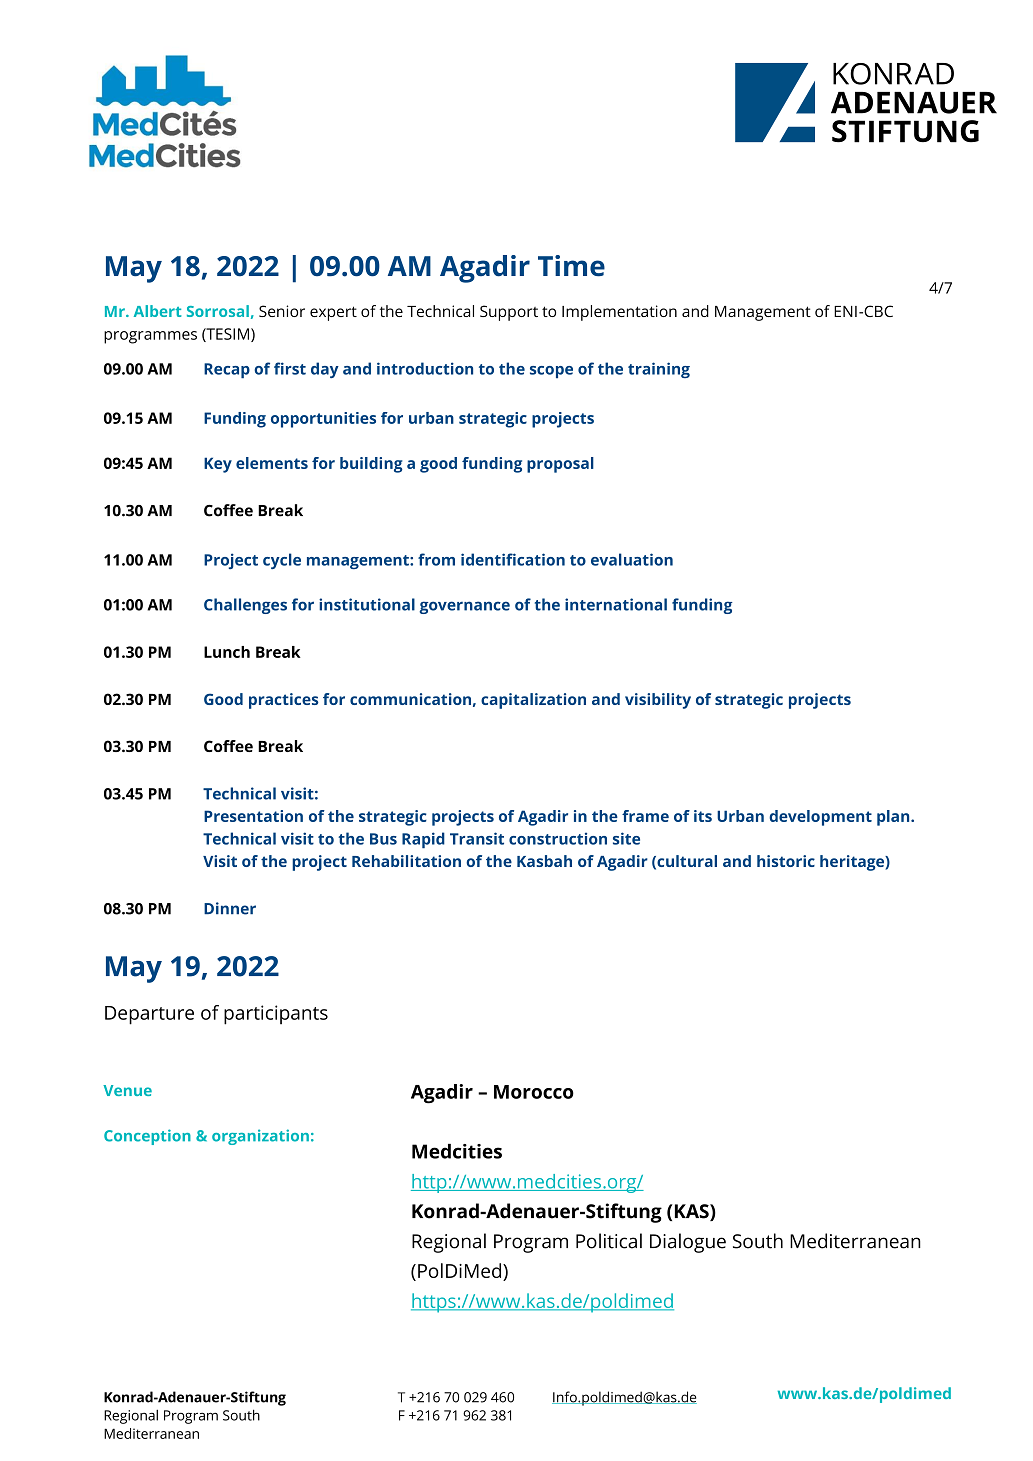 The width and height of the screenshot is (1033, 1461). I want to click on Presentation, so click(253, 816).
